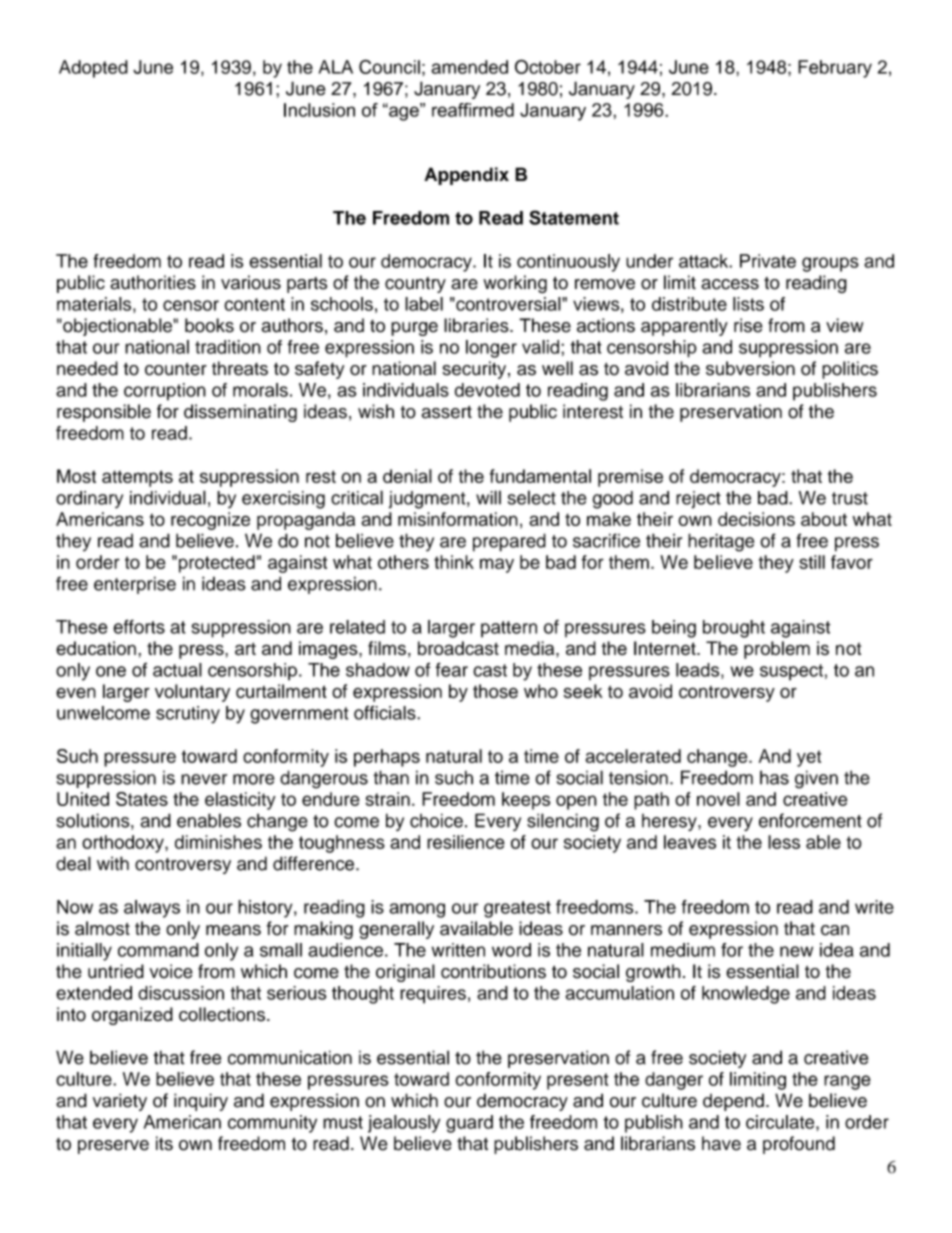 The image size is (952, 1233). I want to click on libraries, so click(477, 325).
